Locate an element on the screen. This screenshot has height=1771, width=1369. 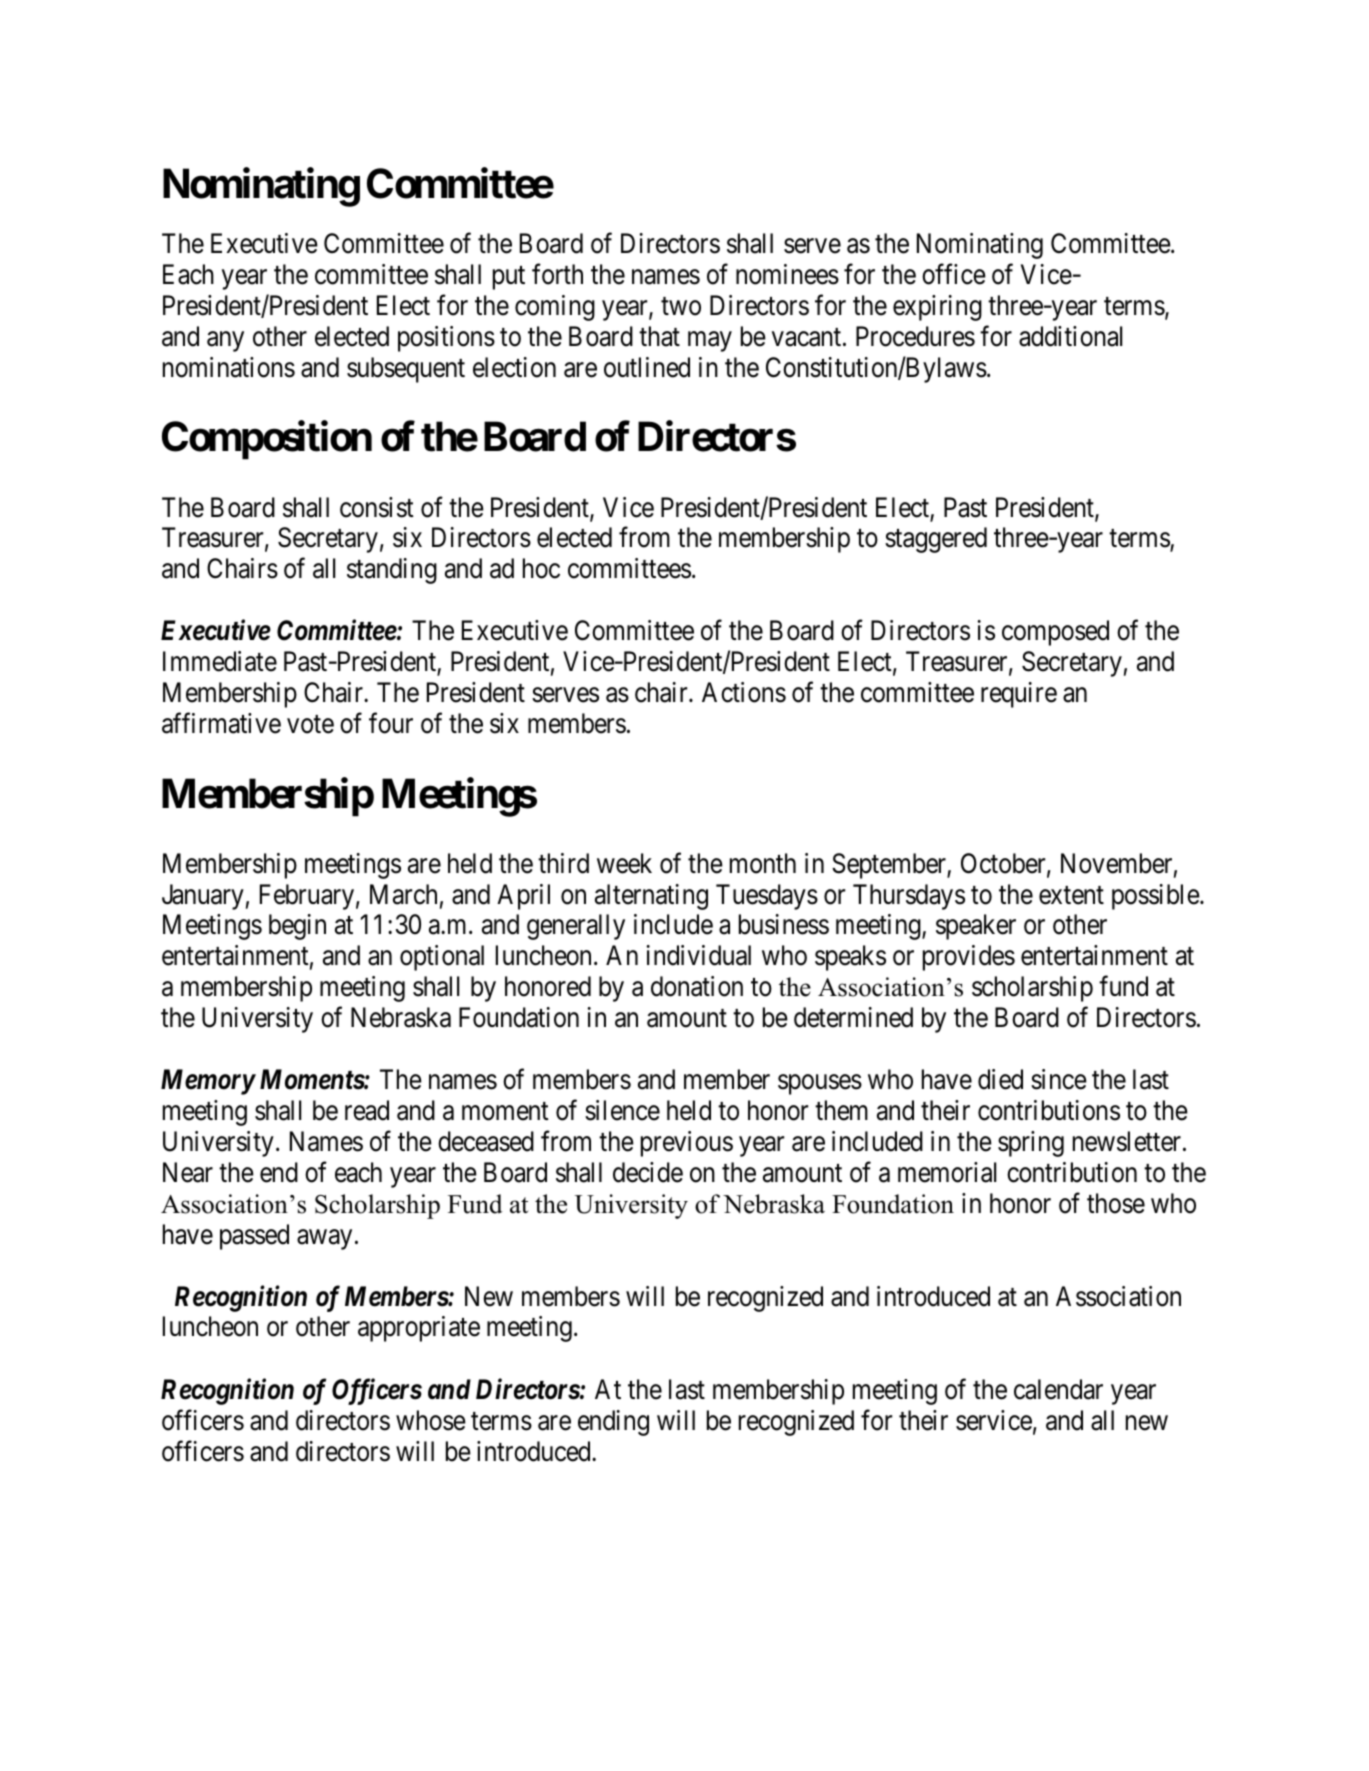
staggered is located at coordinates (936, 540).
